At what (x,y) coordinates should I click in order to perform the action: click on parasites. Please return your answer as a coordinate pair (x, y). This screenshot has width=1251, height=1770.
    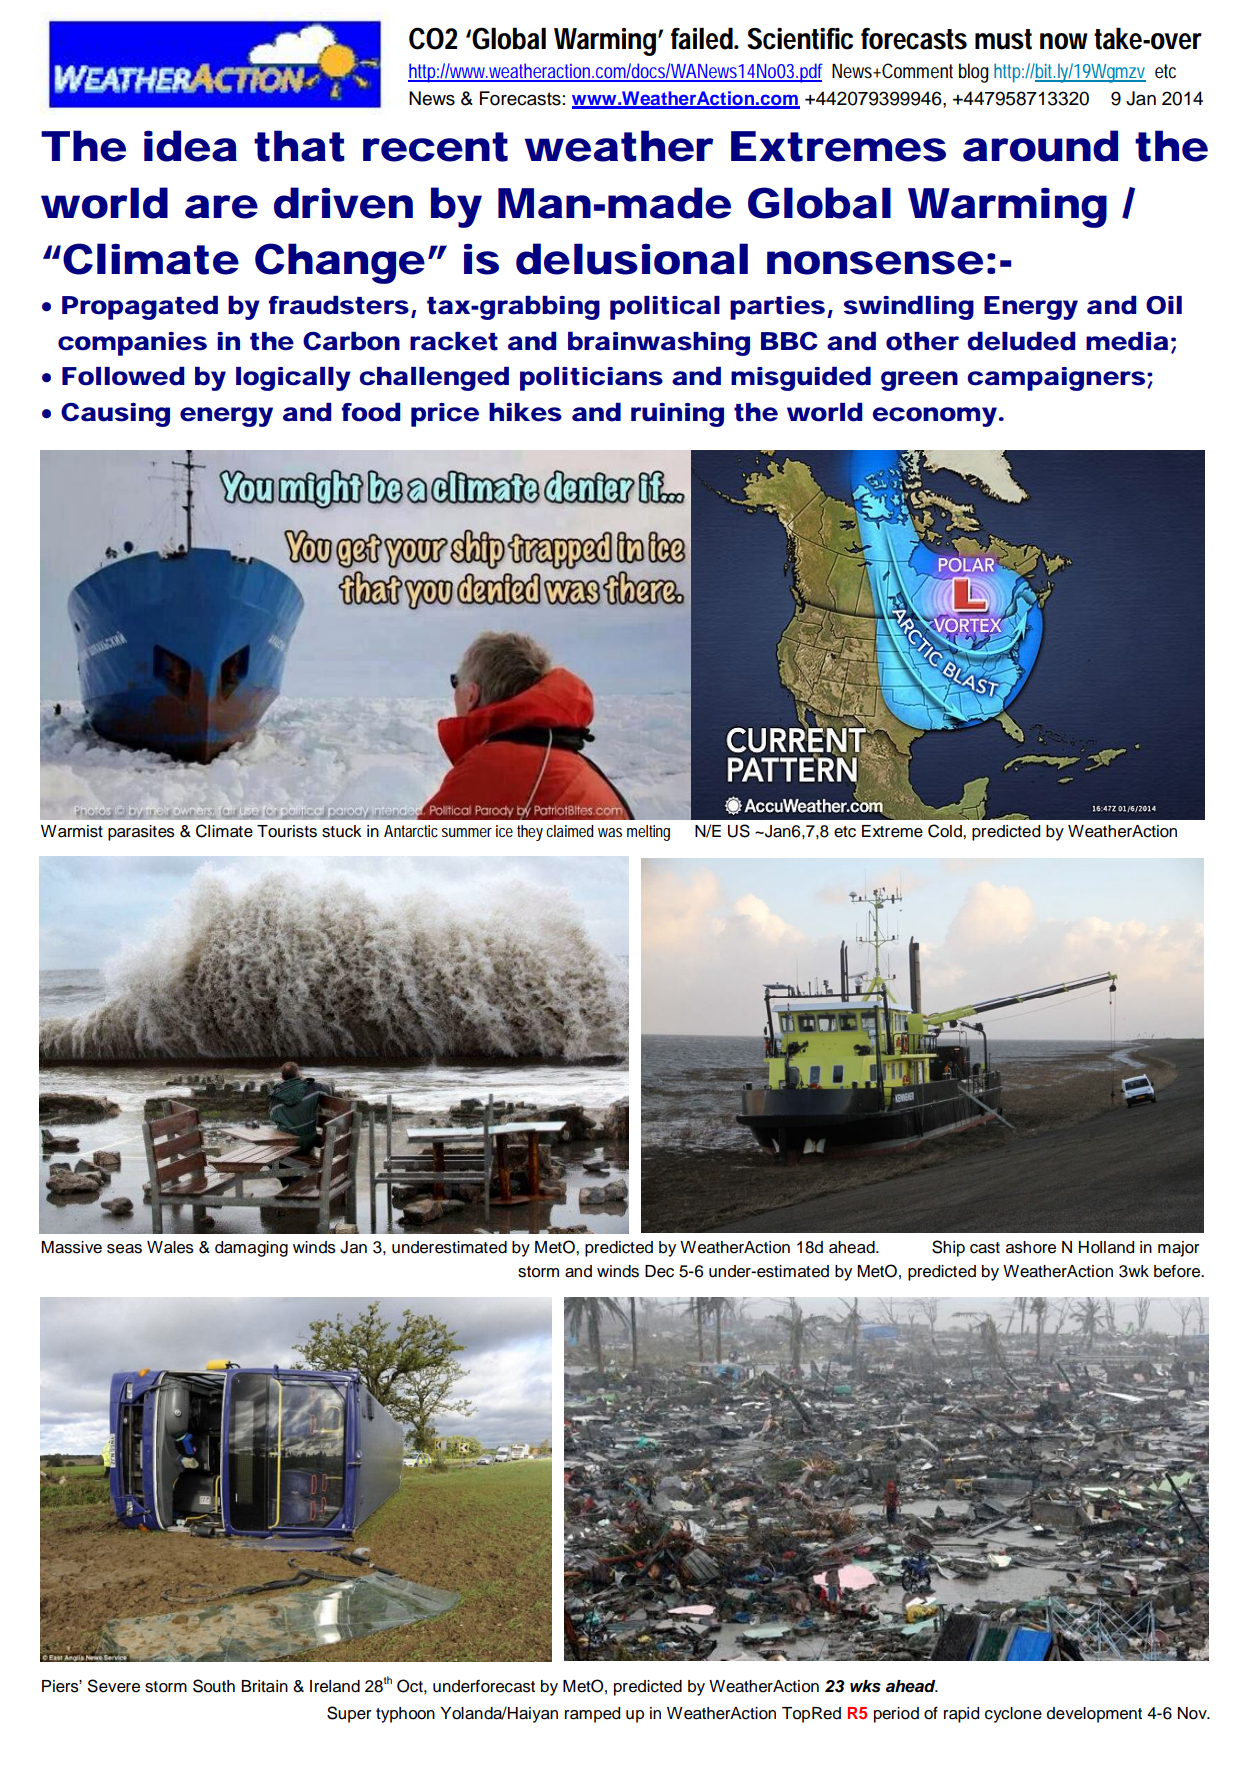
    Looking at the image, I should click on (141, 833).
